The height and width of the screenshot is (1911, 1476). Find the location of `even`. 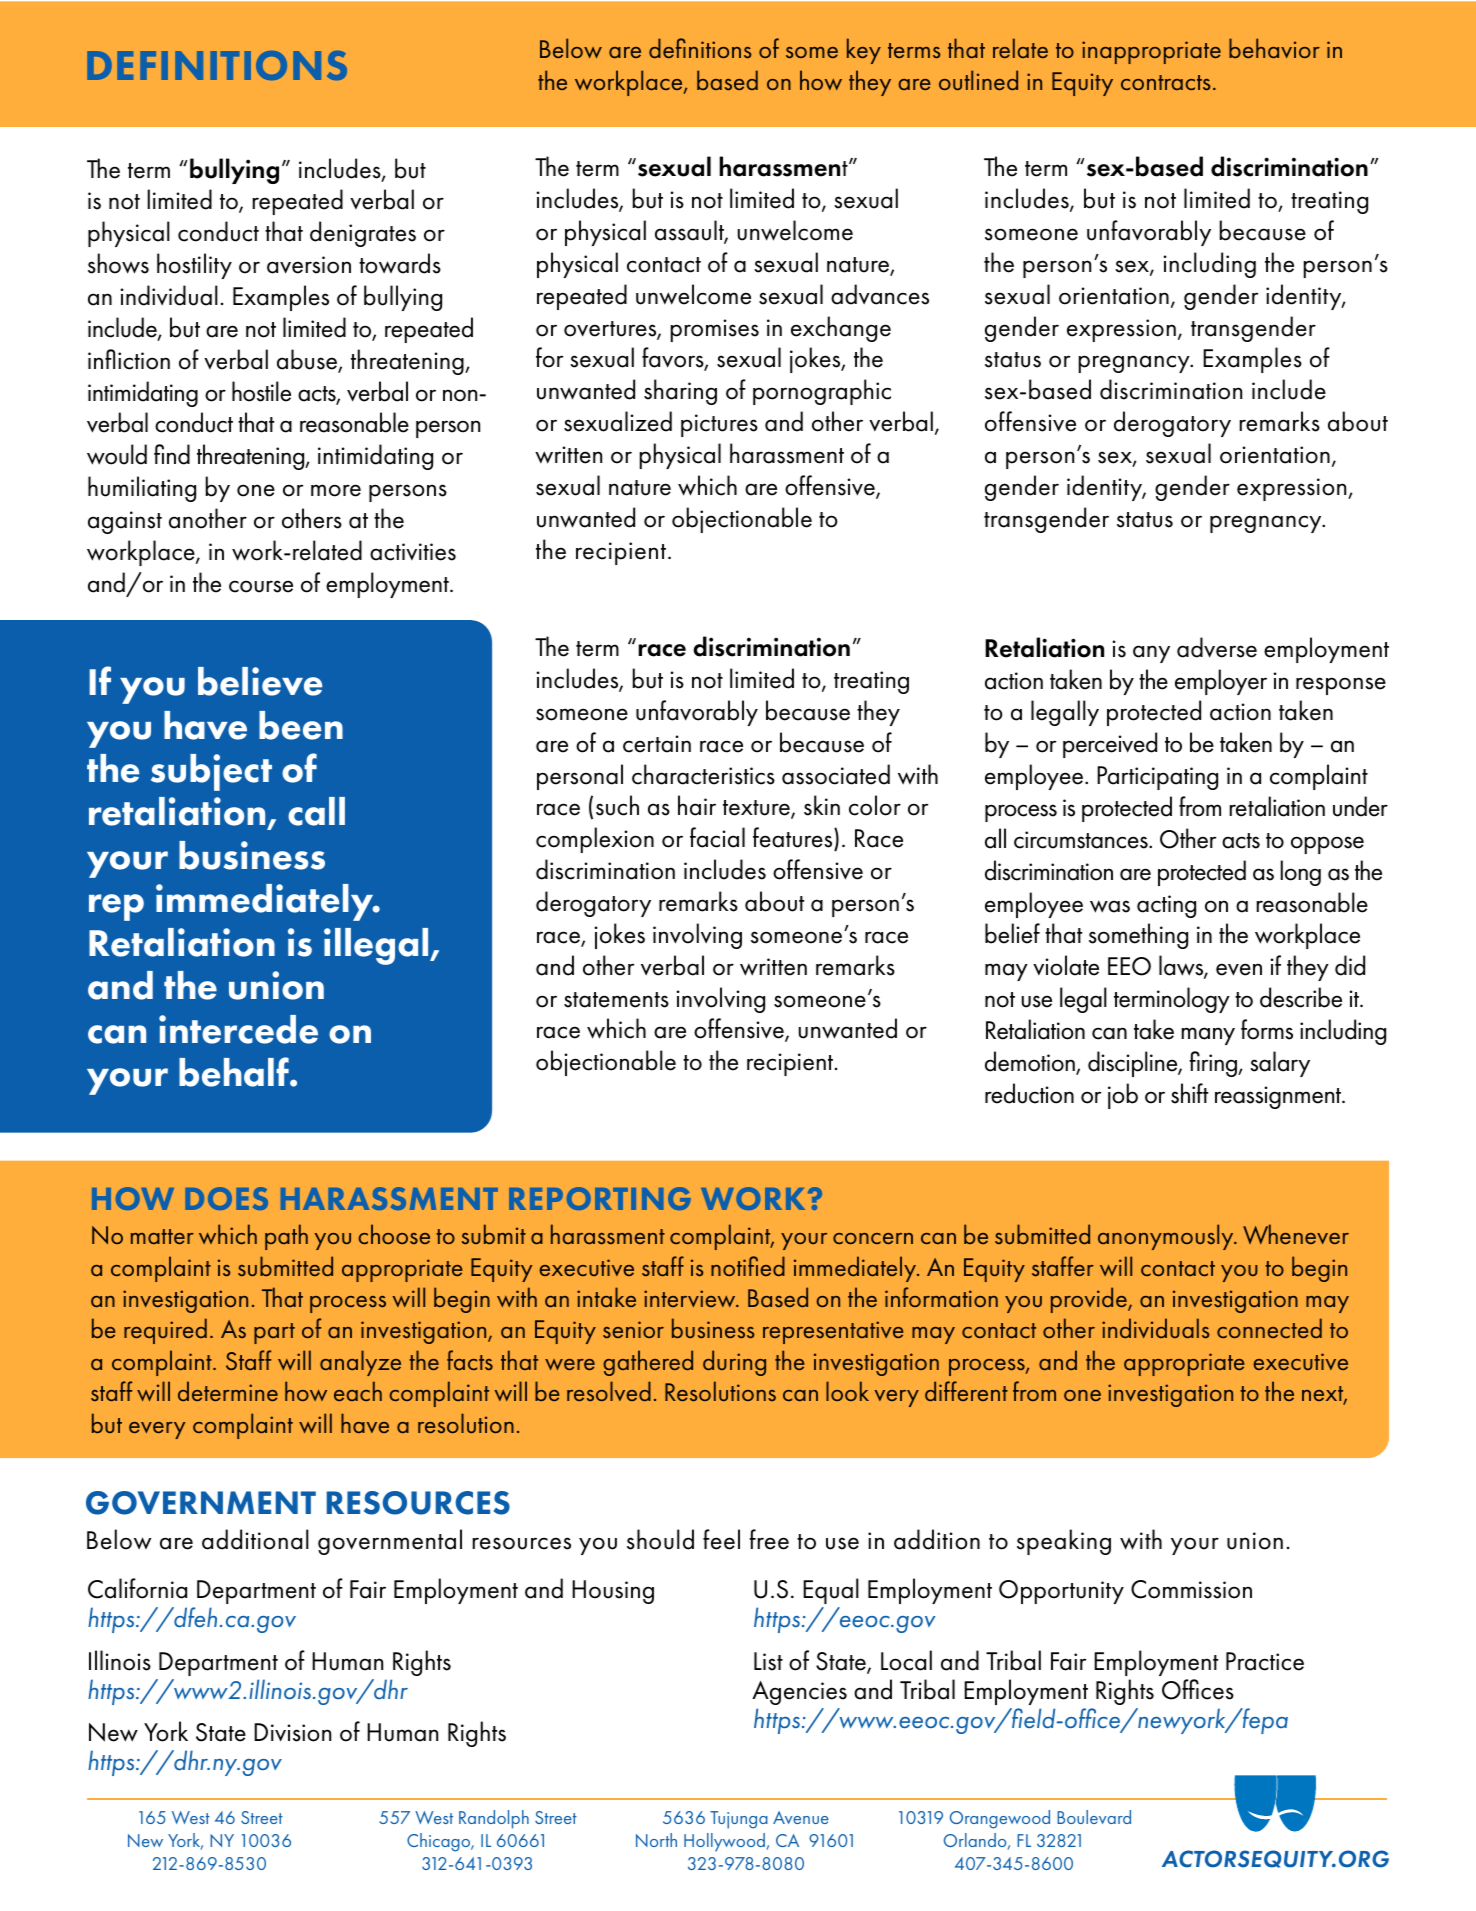

even is located at coordinates (1239, 969).
